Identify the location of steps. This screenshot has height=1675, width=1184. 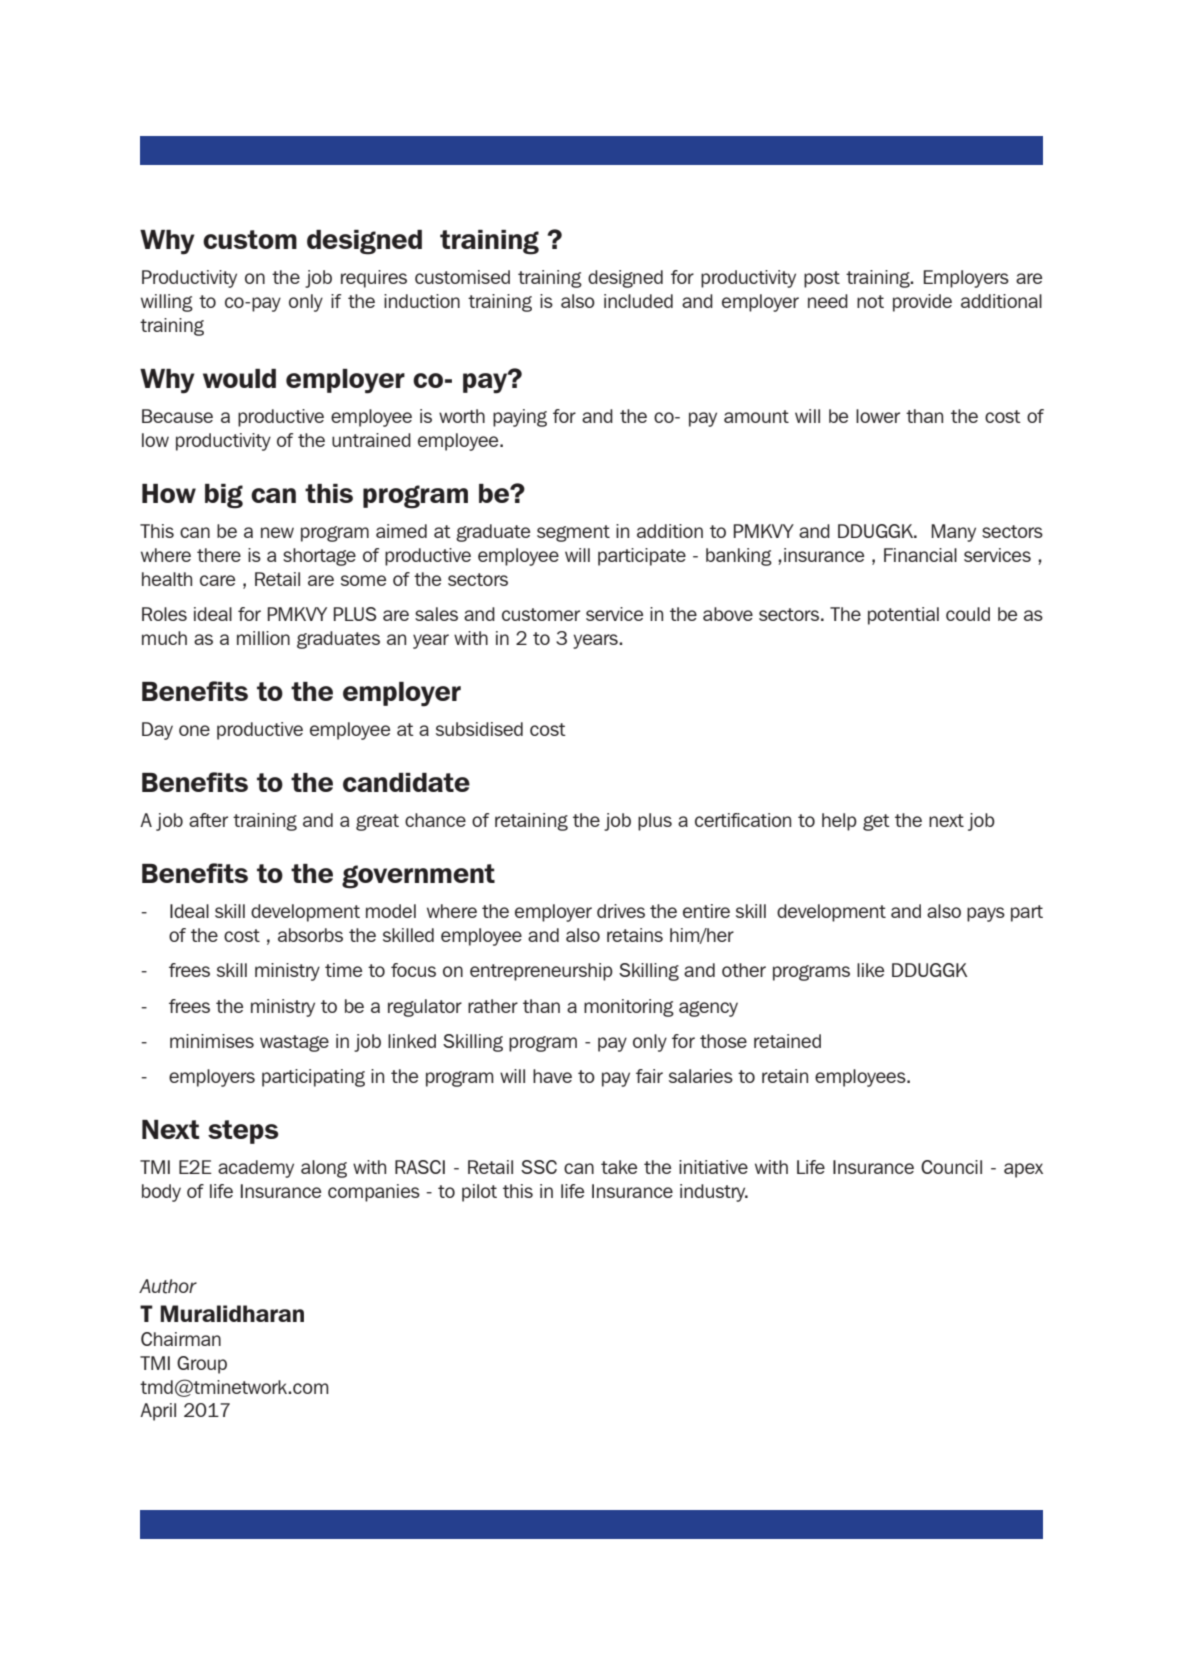
(243, 1132).
